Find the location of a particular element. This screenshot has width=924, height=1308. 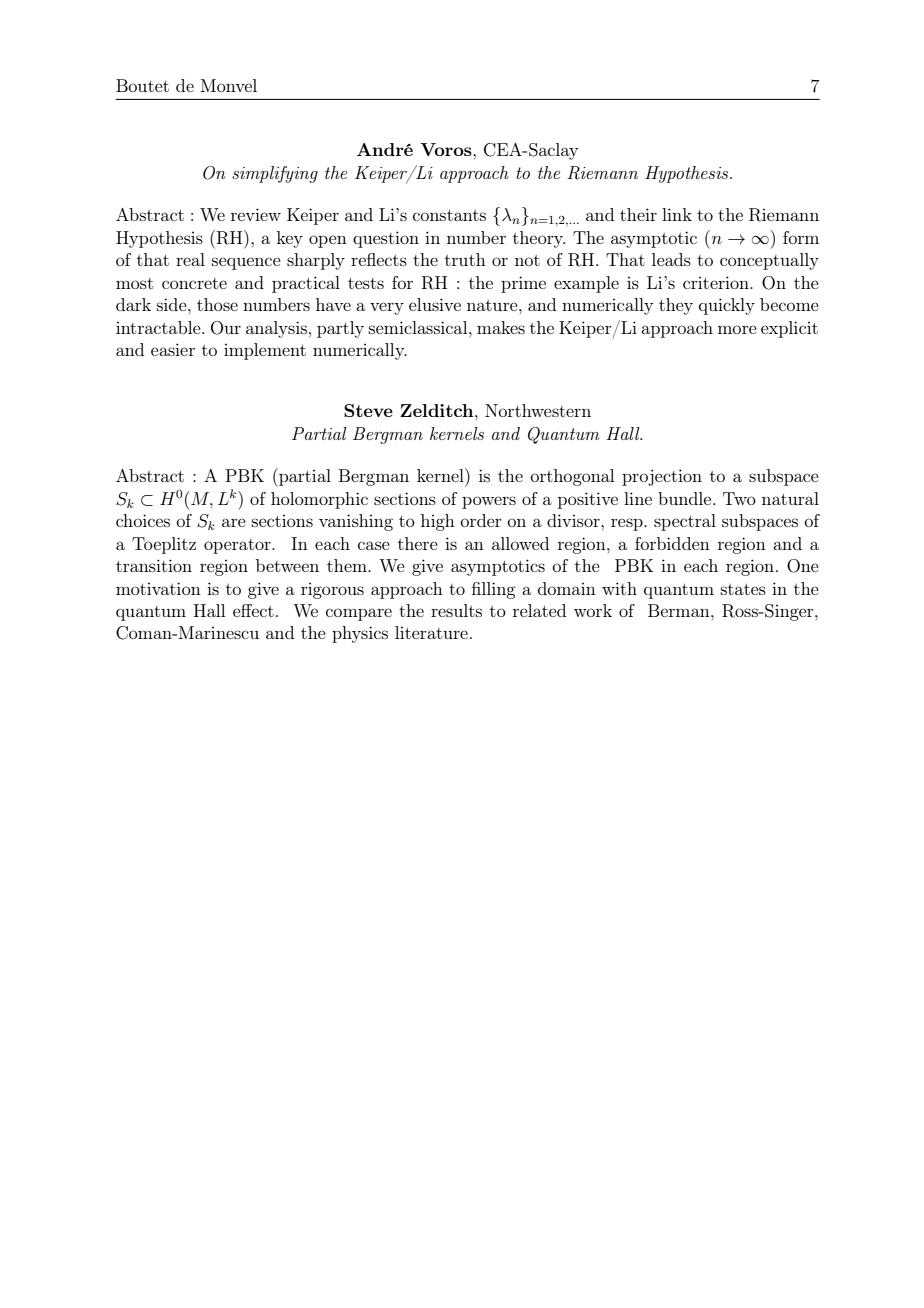

Northwestern is located at coordinates (538, 410).
